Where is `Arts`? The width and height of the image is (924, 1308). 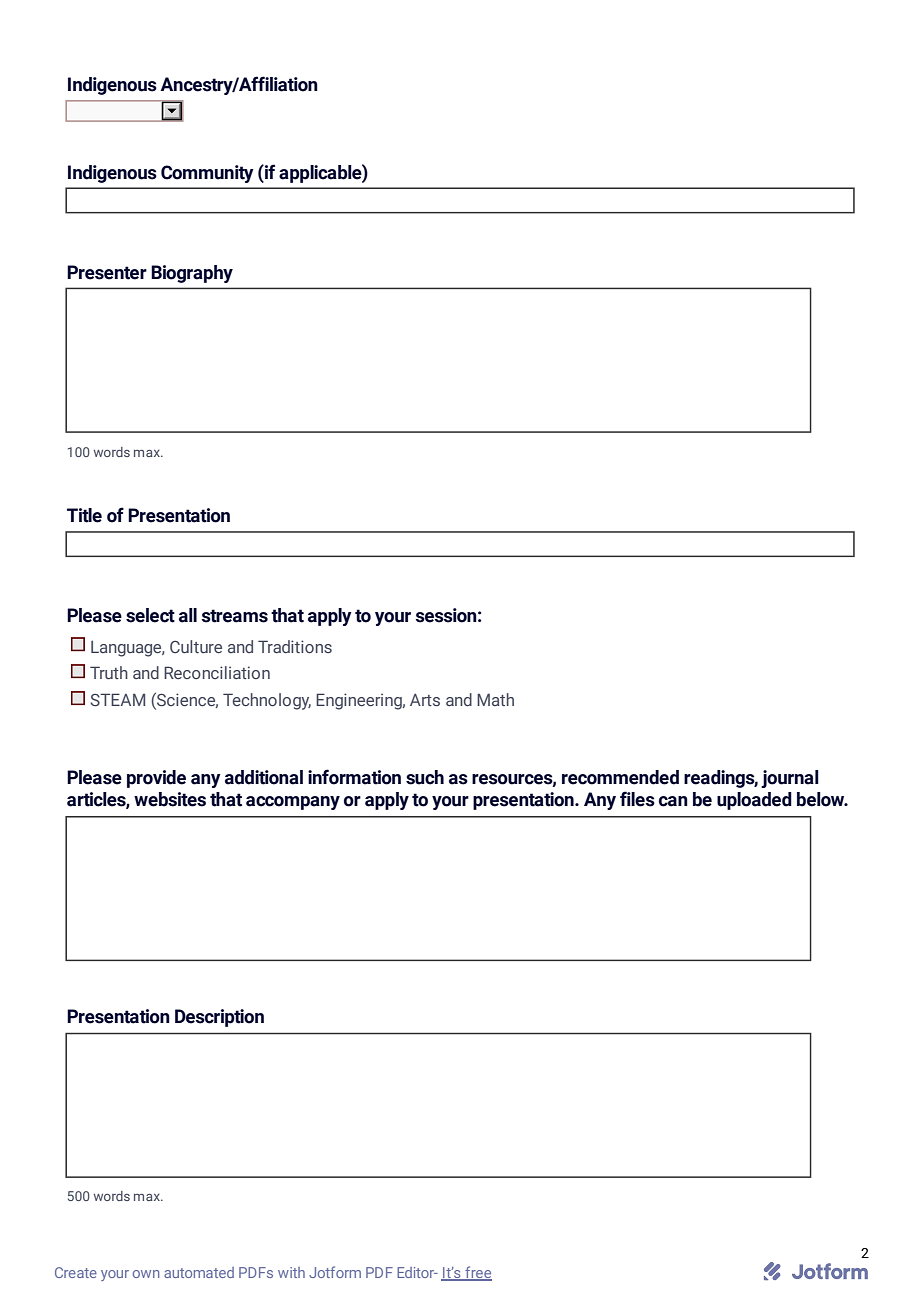
Arts is located at coordinates (425, 700).
